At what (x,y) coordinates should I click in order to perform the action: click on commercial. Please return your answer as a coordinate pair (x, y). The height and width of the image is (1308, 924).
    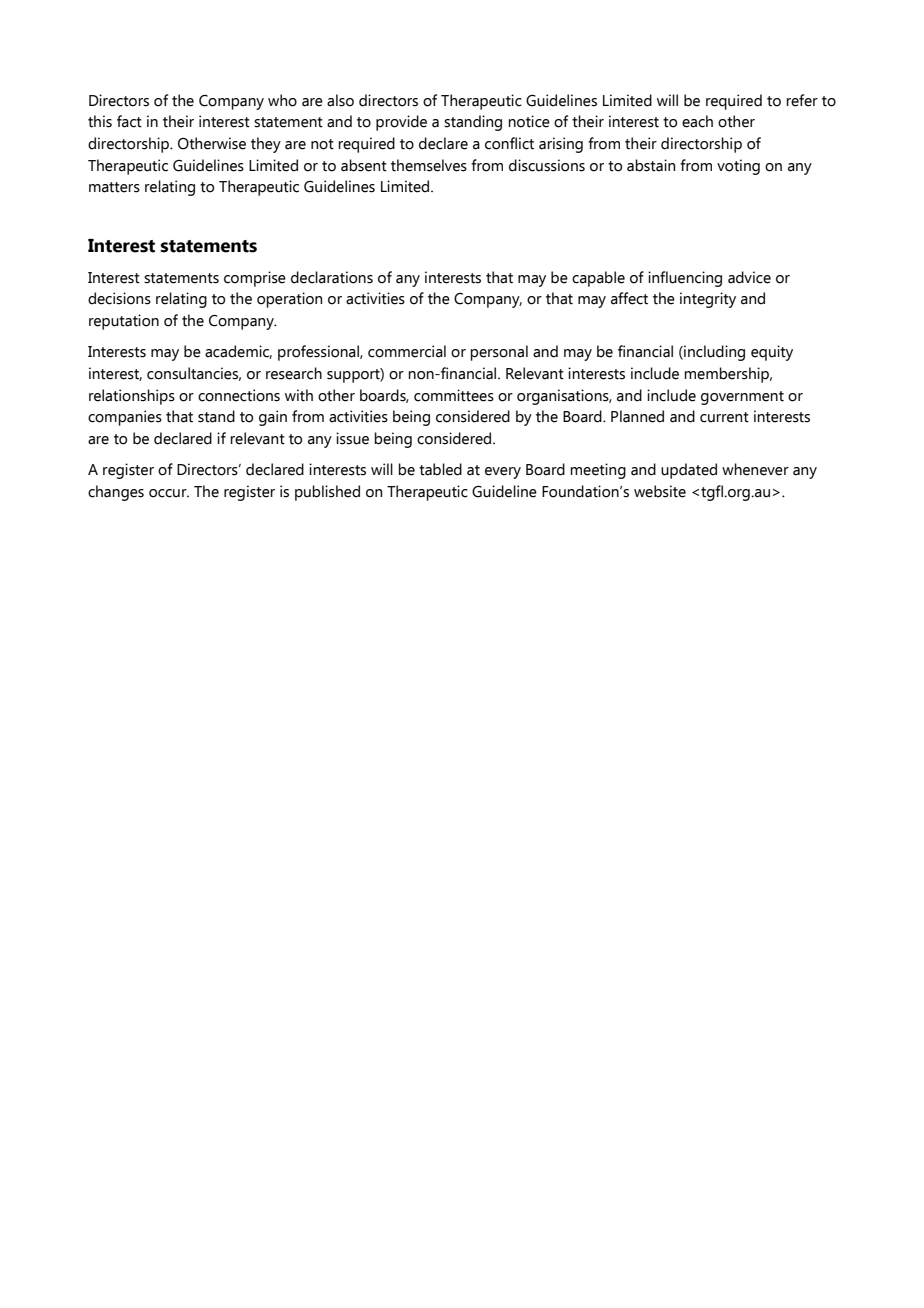
    Looking at the image, I should click on (407, 351).
